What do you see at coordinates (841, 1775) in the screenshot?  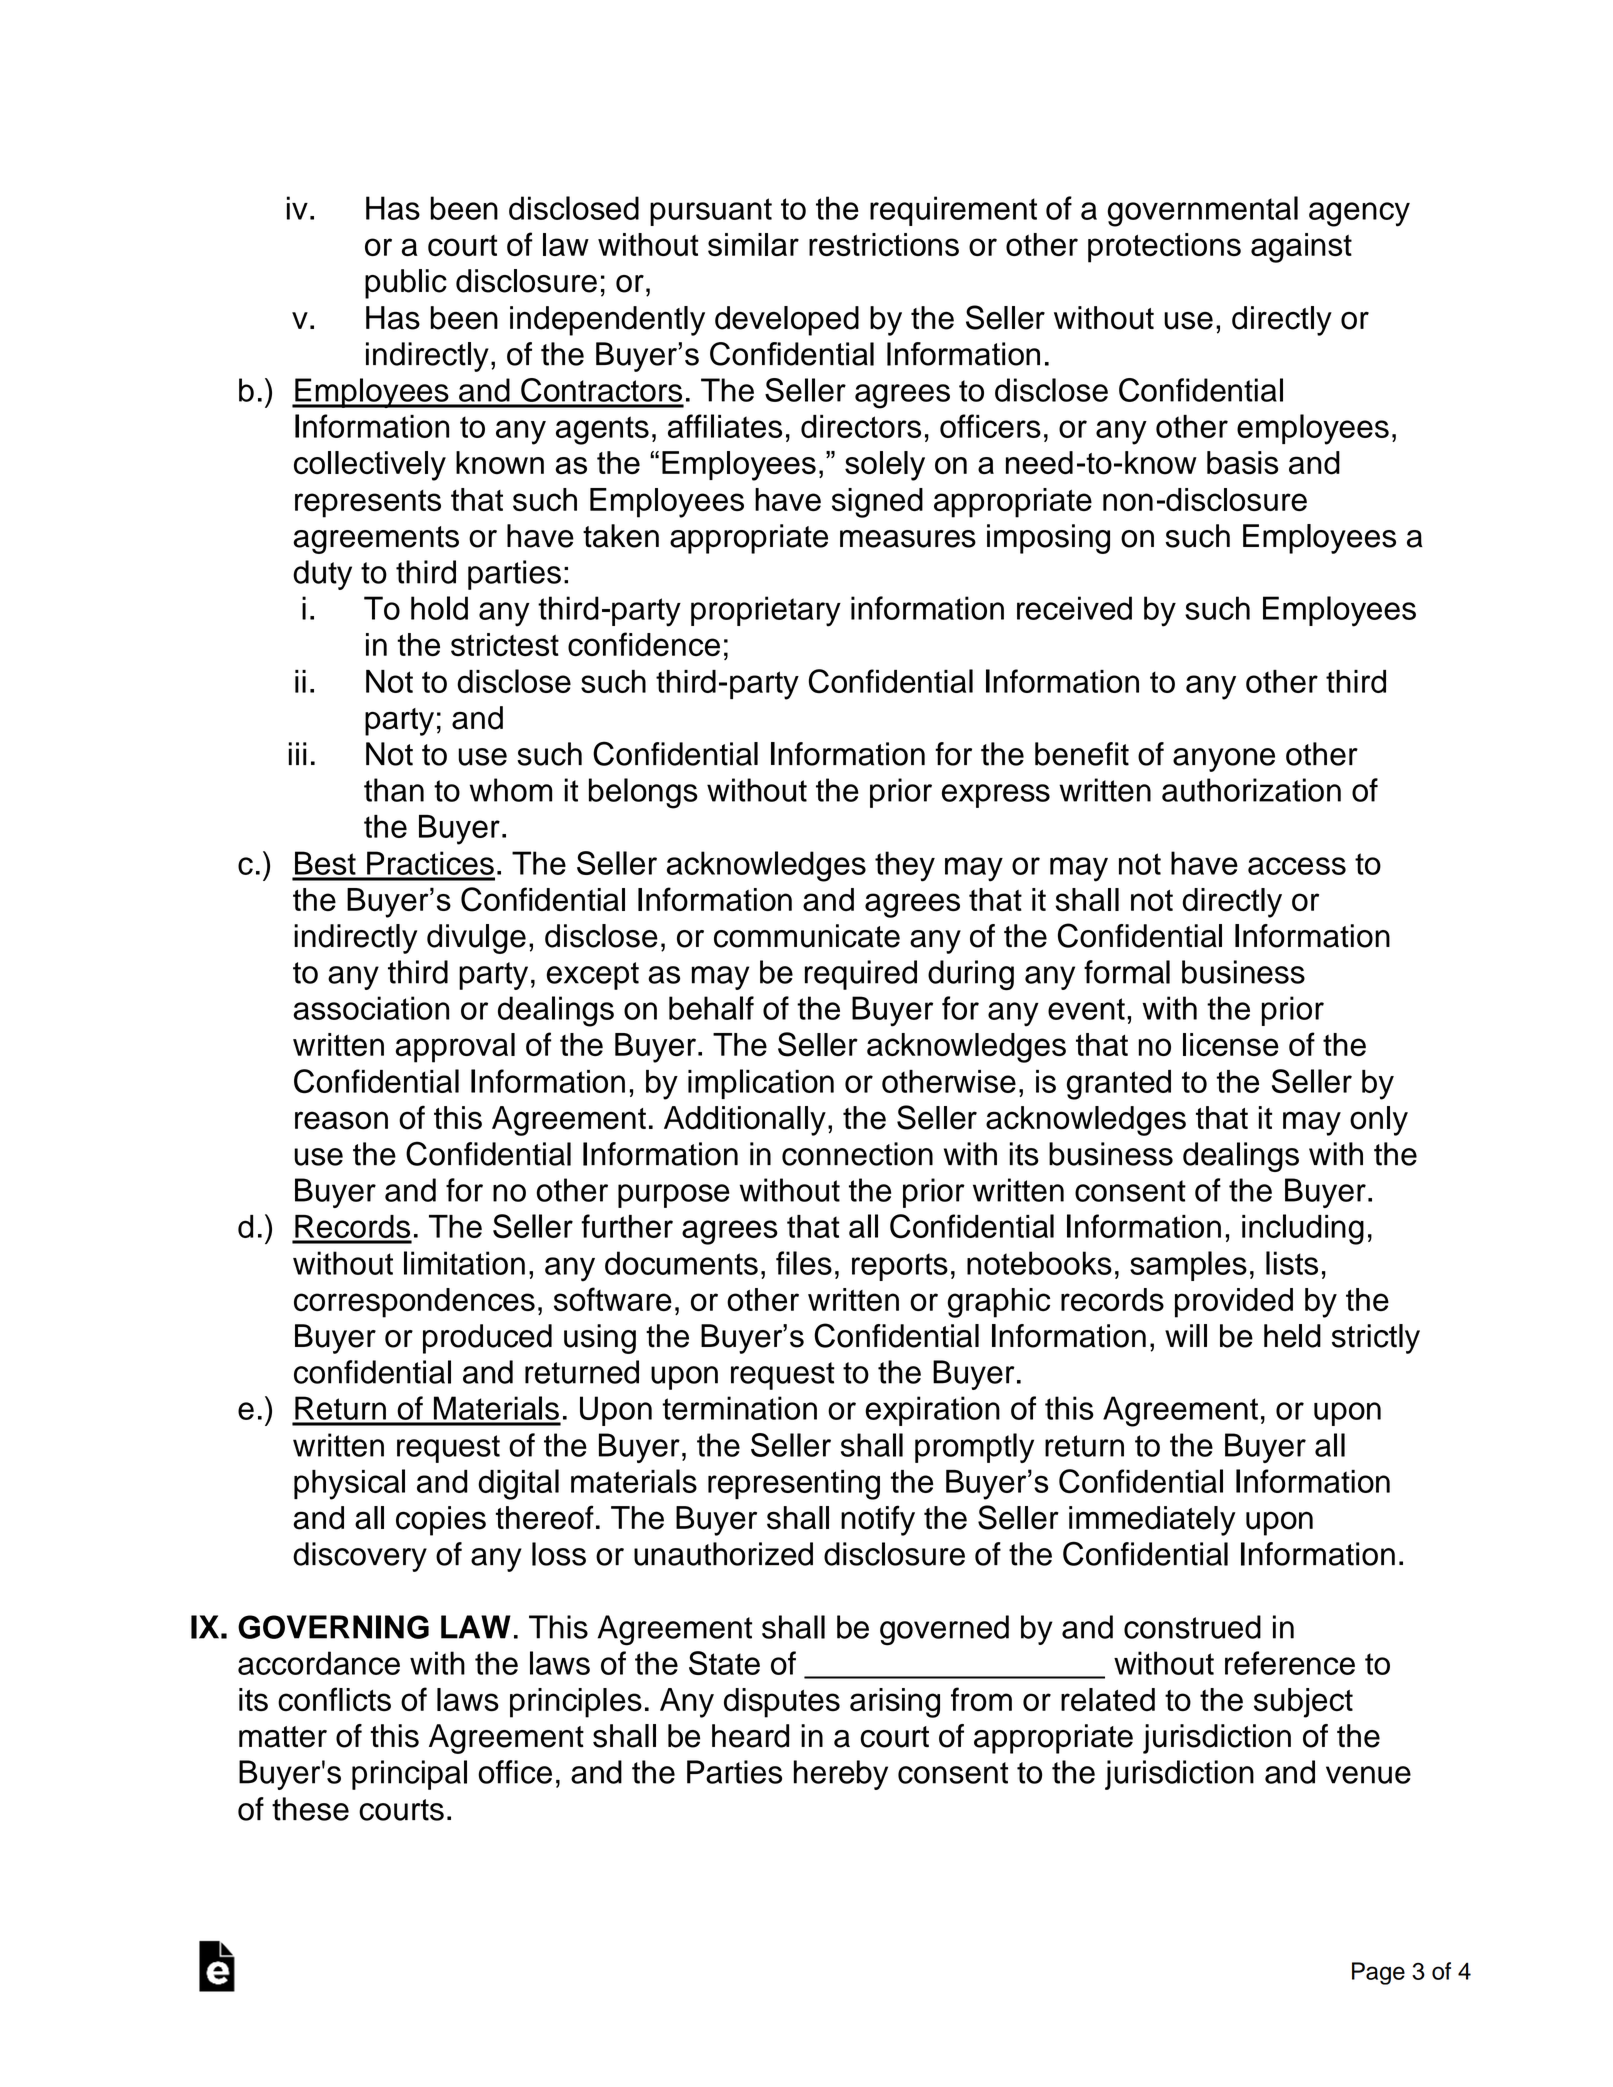 I see `hereby` at bounding box center [841, 1775].
